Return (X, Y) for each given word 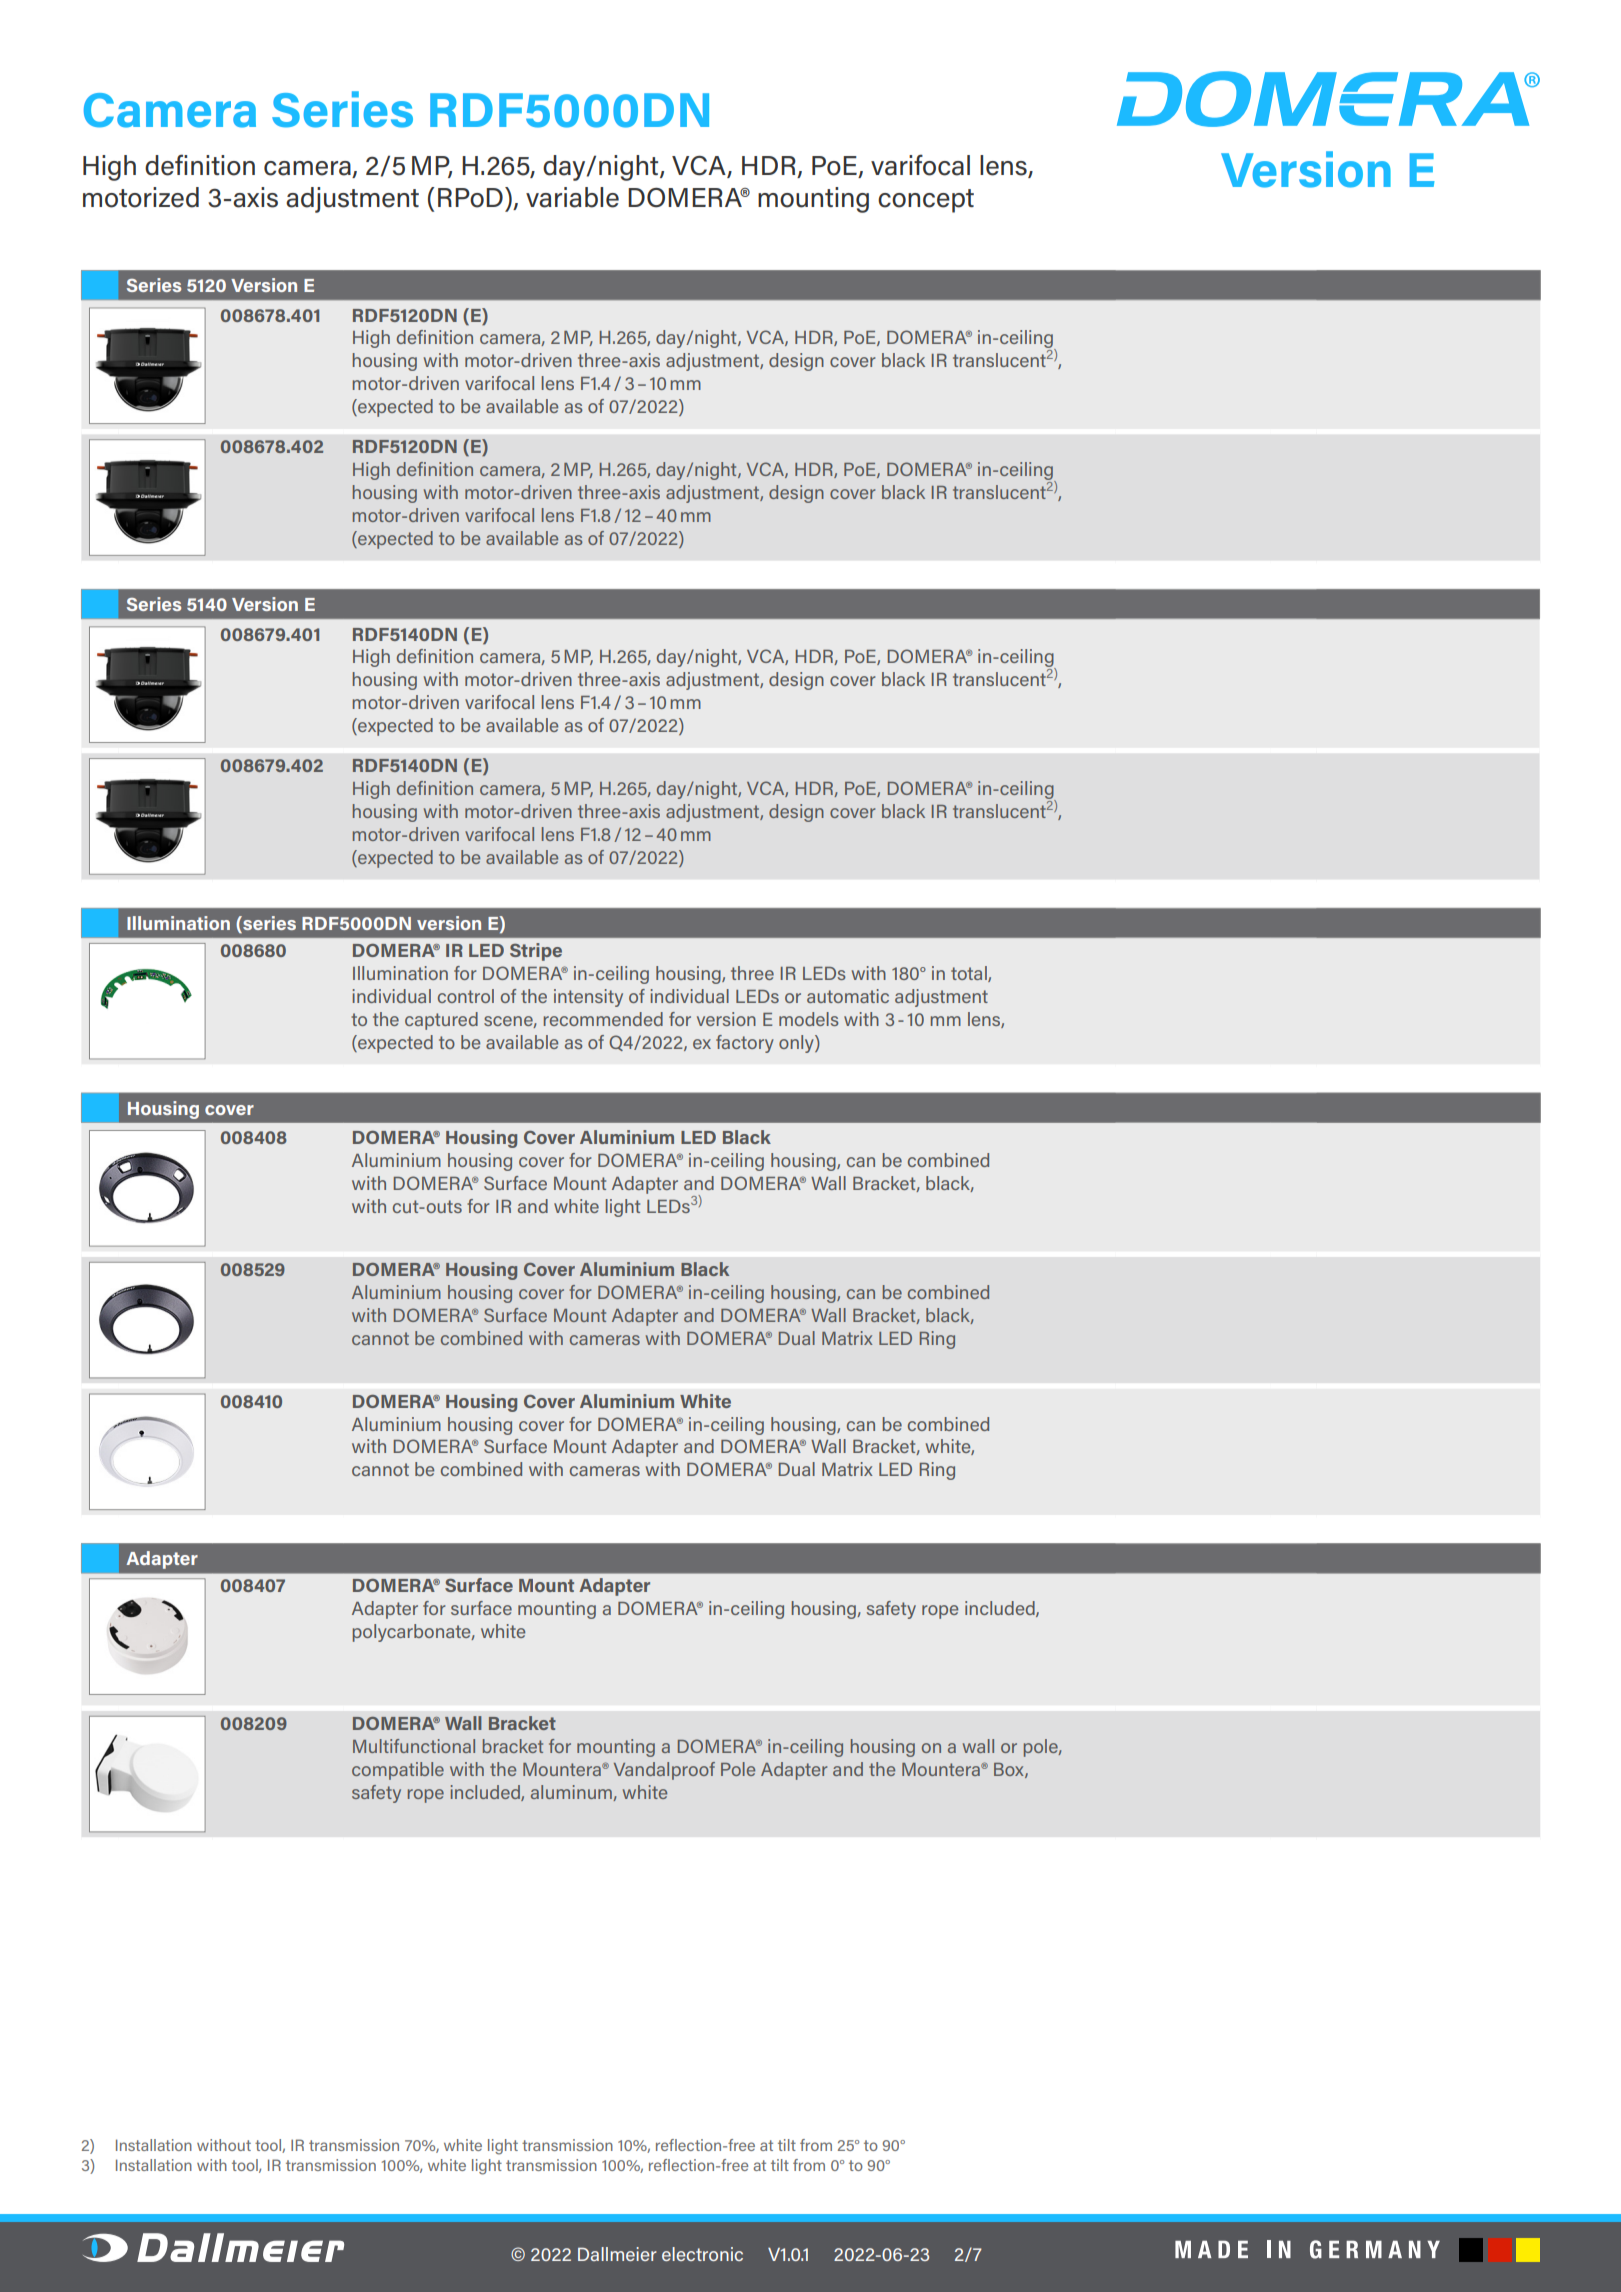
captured (441, 1021)
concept (926, 201)
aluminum (572, 1793)
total (970, 974)
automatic (848, 996)
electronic (702, 2254)
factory (745, 1044)
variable (572, 197)
